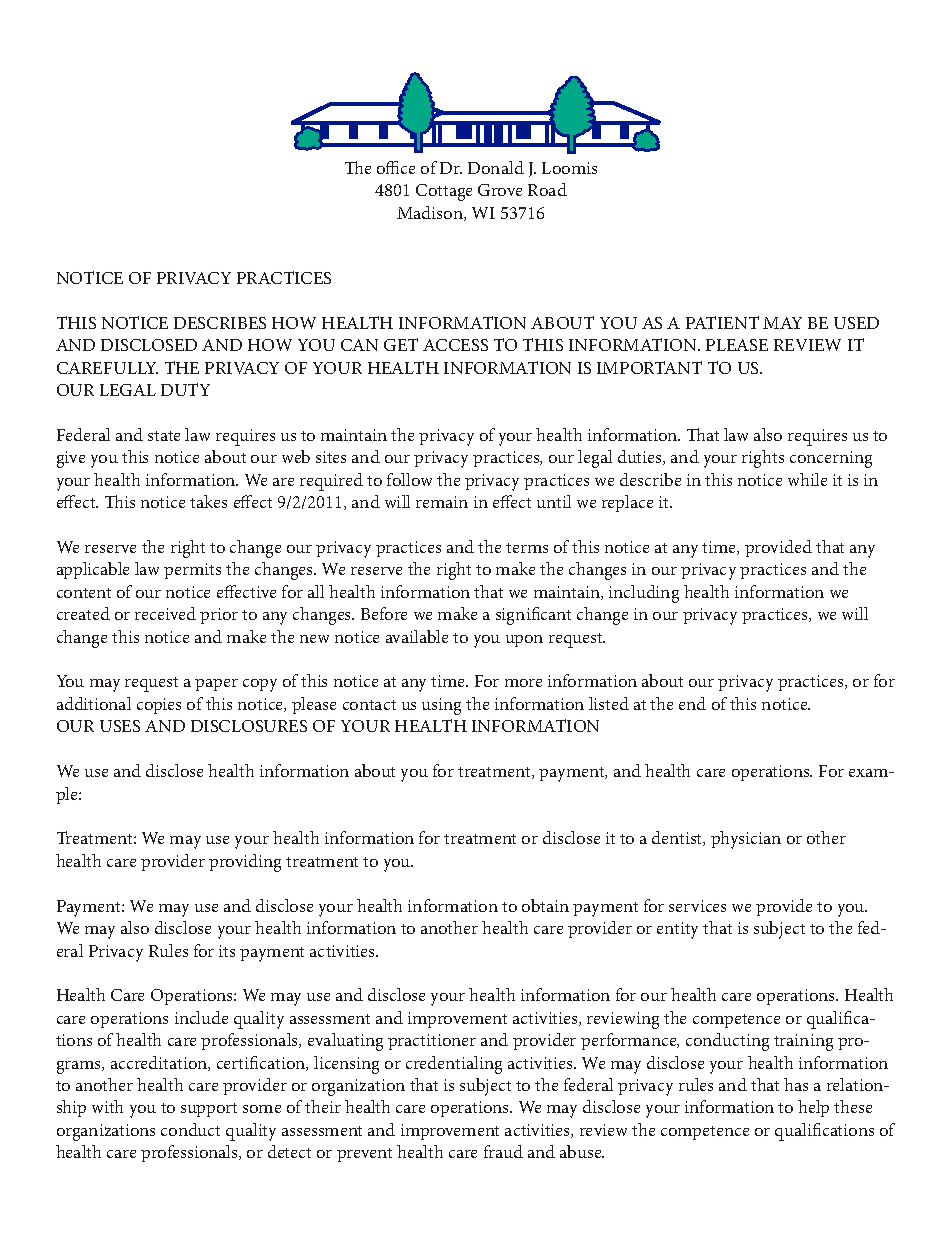  What do you see at coordinates (500, 190) in the screenshot?
I see `Grove` at bounding box center [500, 190].
